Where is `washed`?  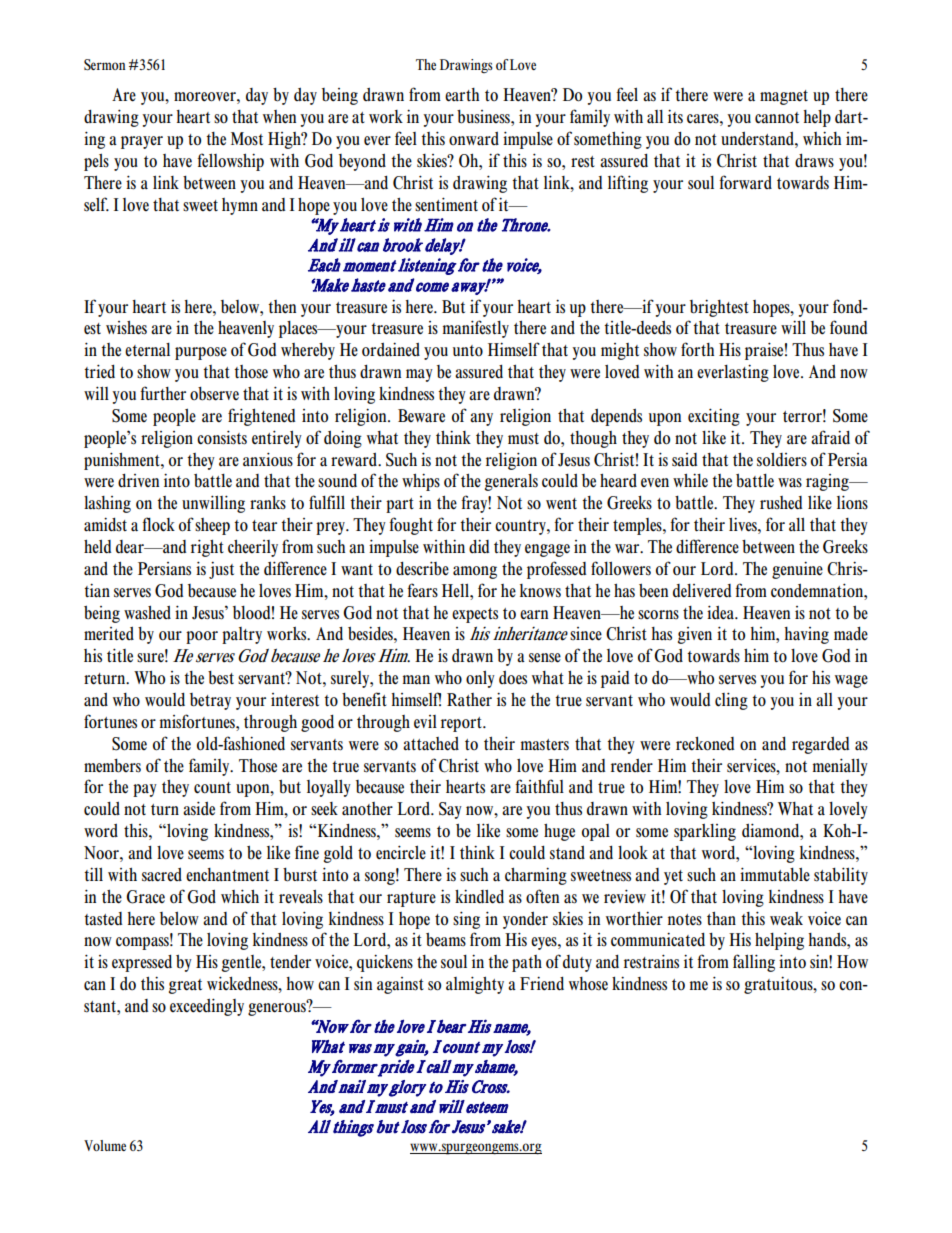 washed is located at coordinates (147, 613).
